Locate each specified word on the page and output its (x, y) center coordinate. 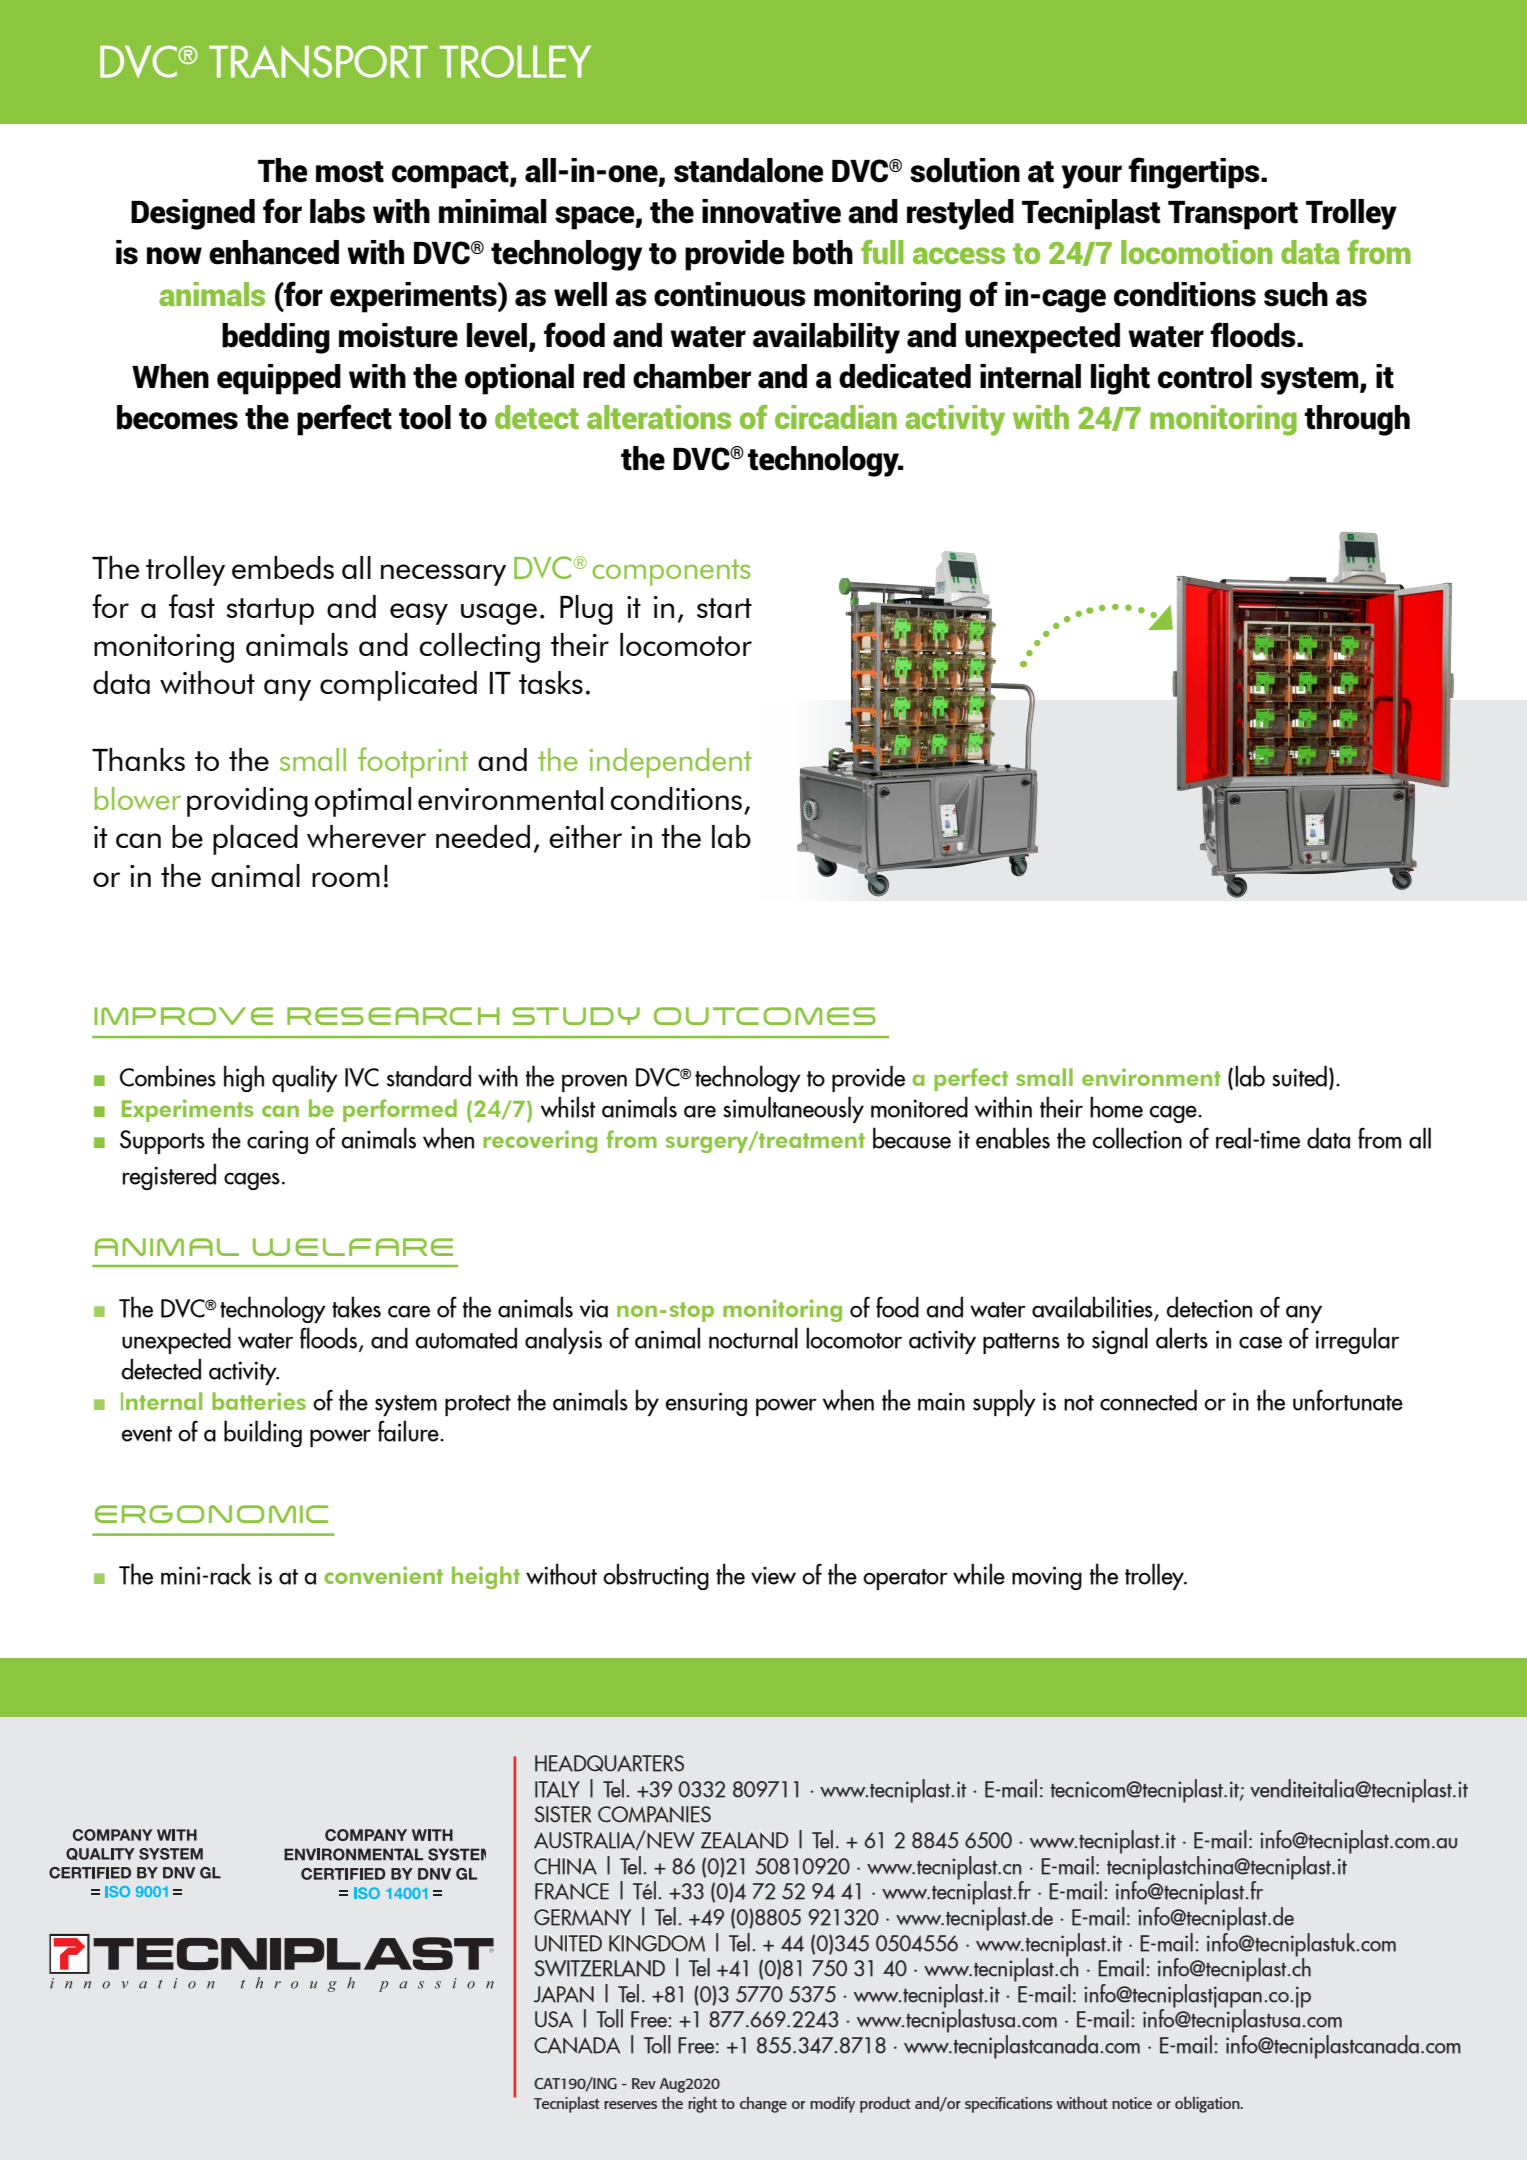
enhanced (274, 252)
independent (671, 763)
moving (1047, 1578)
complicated (398, 686)
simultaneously (793, 1109)
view (773, 1575)
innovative (771, 211)
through (1357, 420)
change (763, 2104)
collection (1137, 1138)
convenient (383, 1575)
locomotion (1196, 252)
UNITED (568, 1943)
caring (277, 1142)
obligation (1208, 2104)
